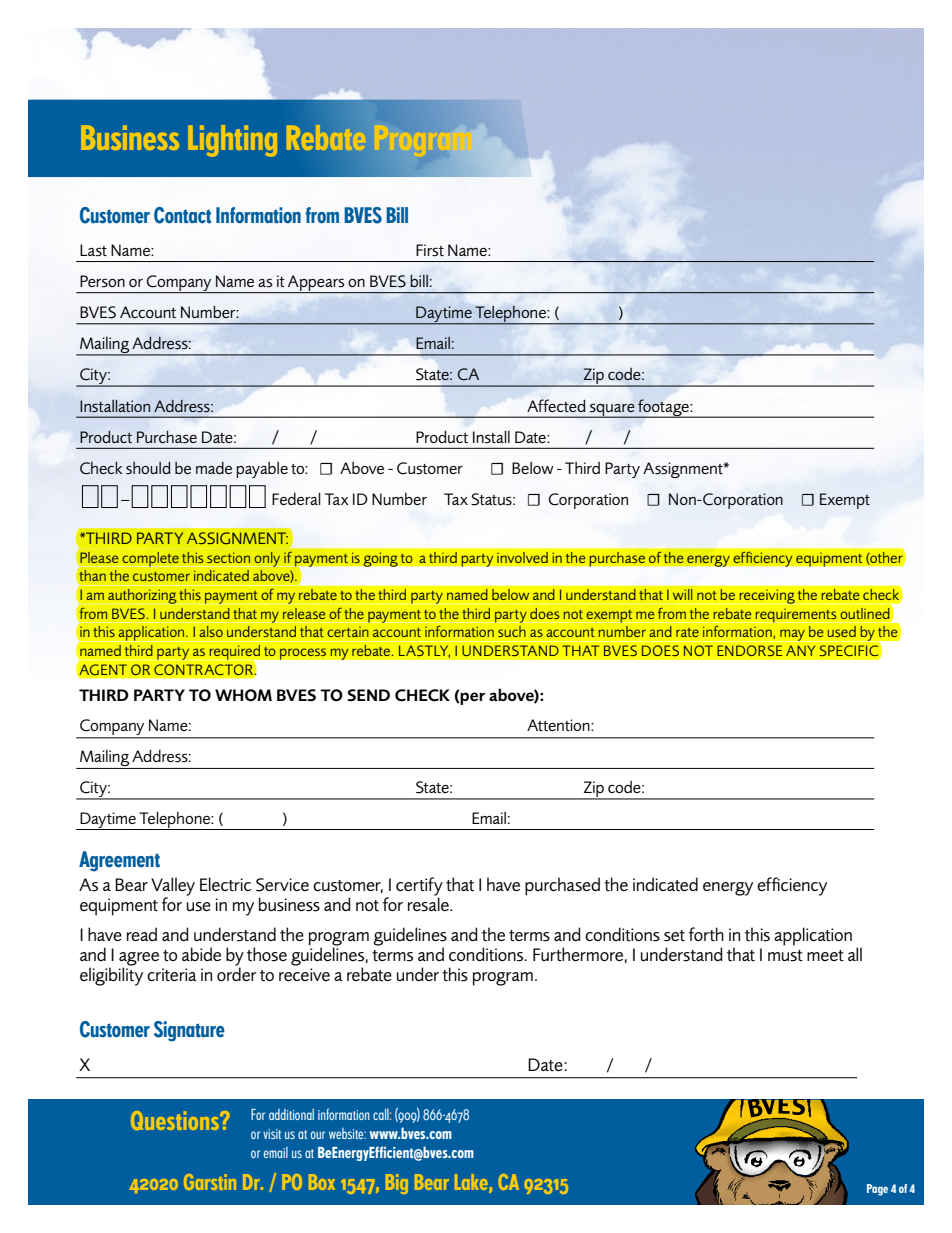 The width and height of the document is (952, 1233). What do you see at coordinates (429, 903) in the document?
I see `resale` at bounding box center [429, 903].
